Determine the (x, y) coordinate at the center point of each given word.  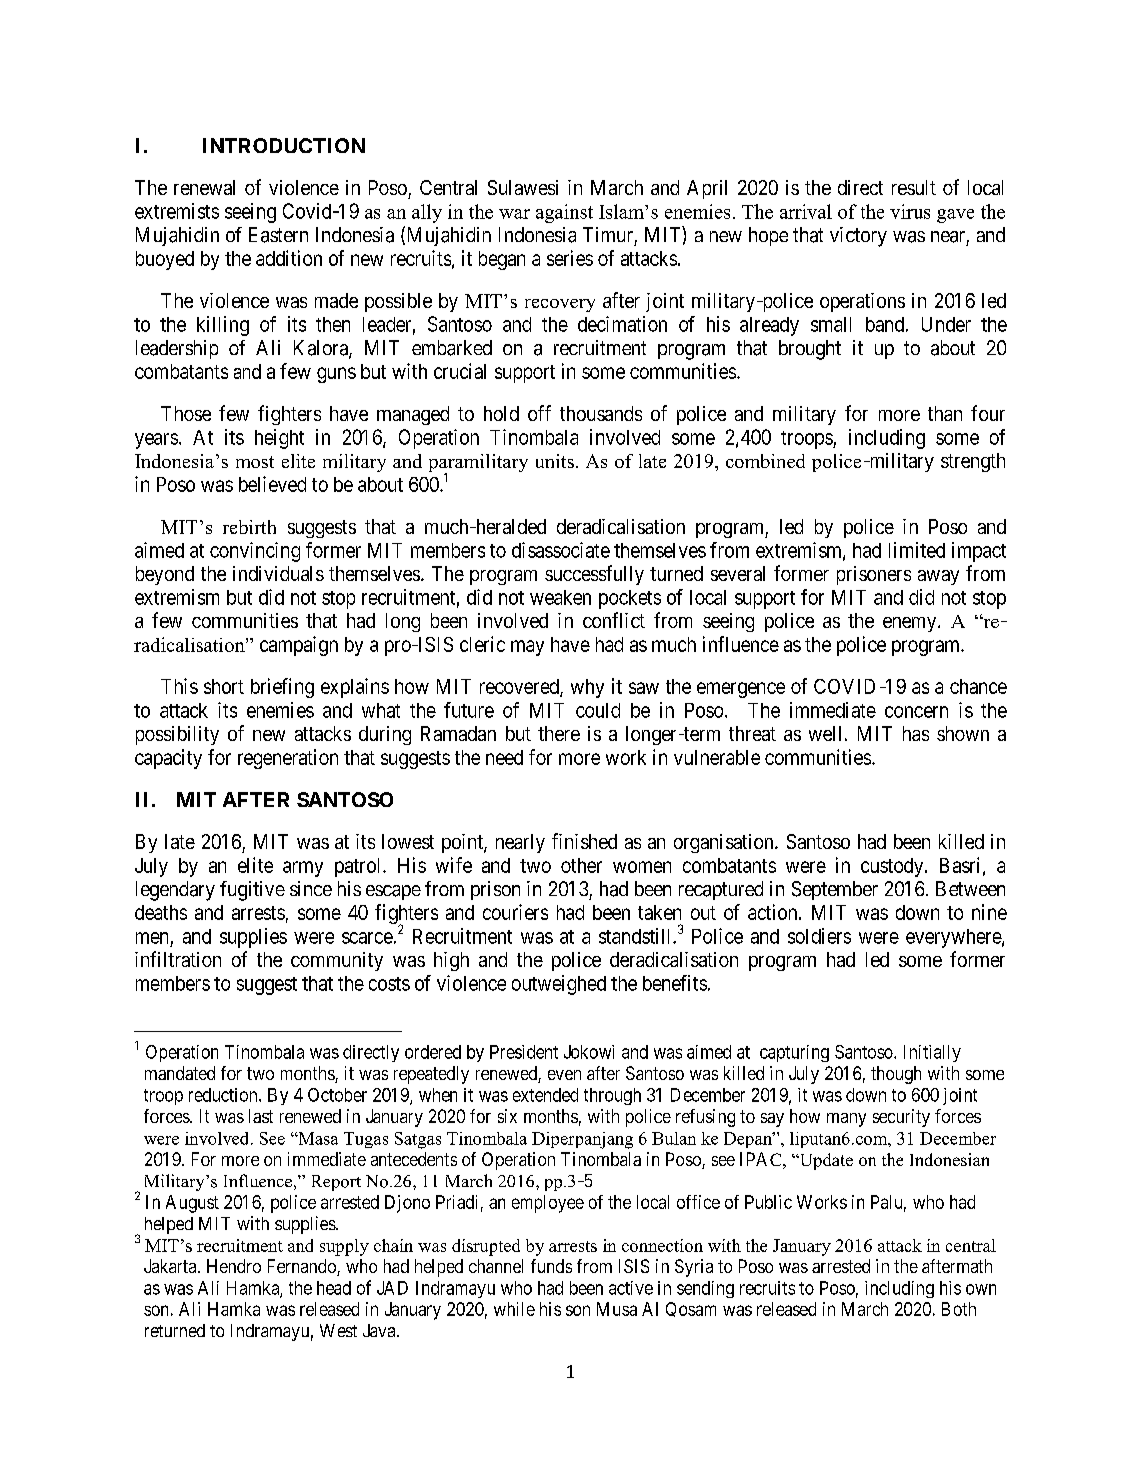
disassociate (561, 550)
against (564, 213)
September (835, 890)
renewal (204, 187)
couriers (515, 912)
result (914, 187)
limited (917, 550)
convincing (255, 552)
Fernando (303, 1267)
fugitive (252, 891)
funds (551, 1266)
